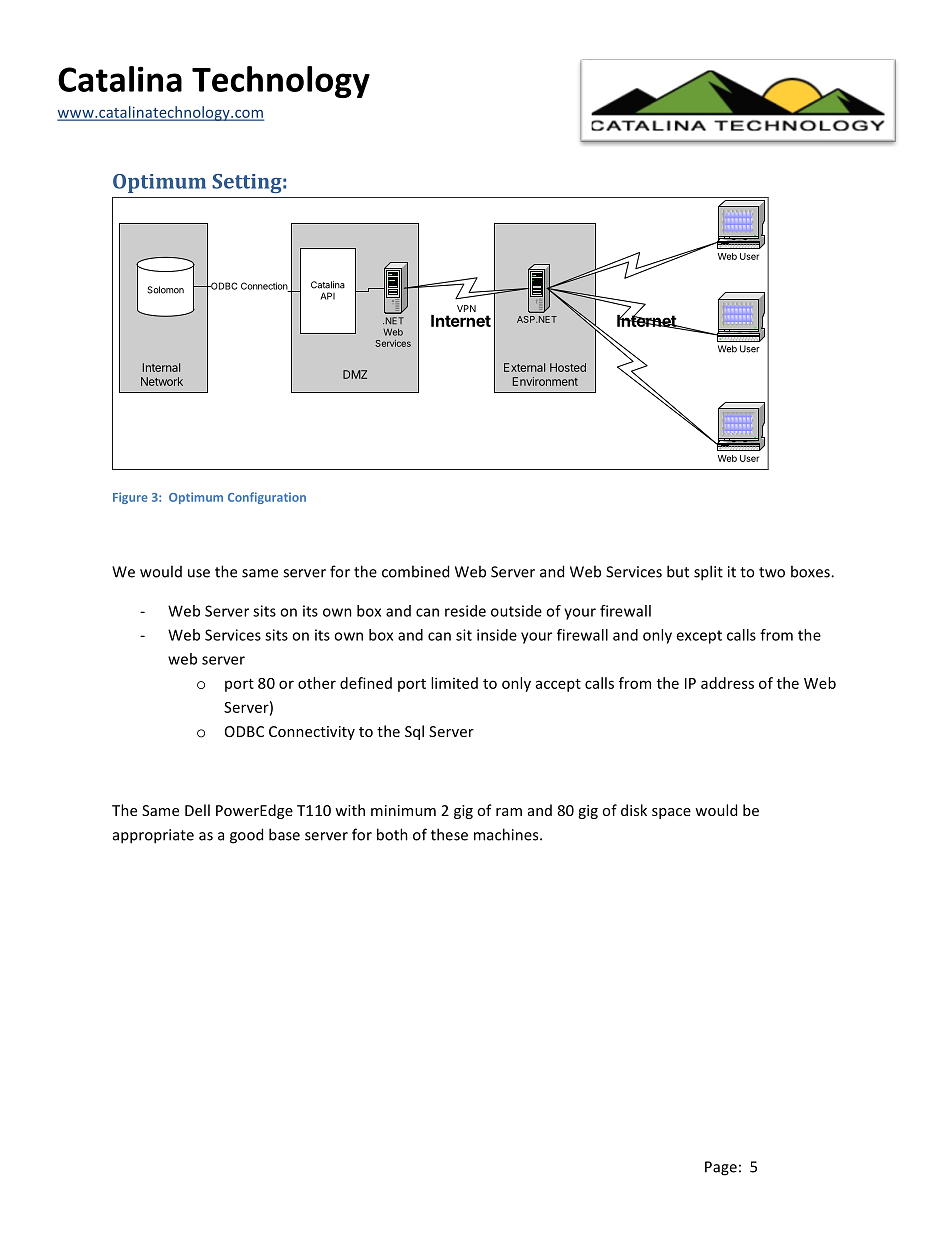 Image resolution: width=952 pixels, height=1233 pixels. What do you see at coordinates (466, 308) in the screenshot?
I see `VPN` at bounding box center [466, 308].
